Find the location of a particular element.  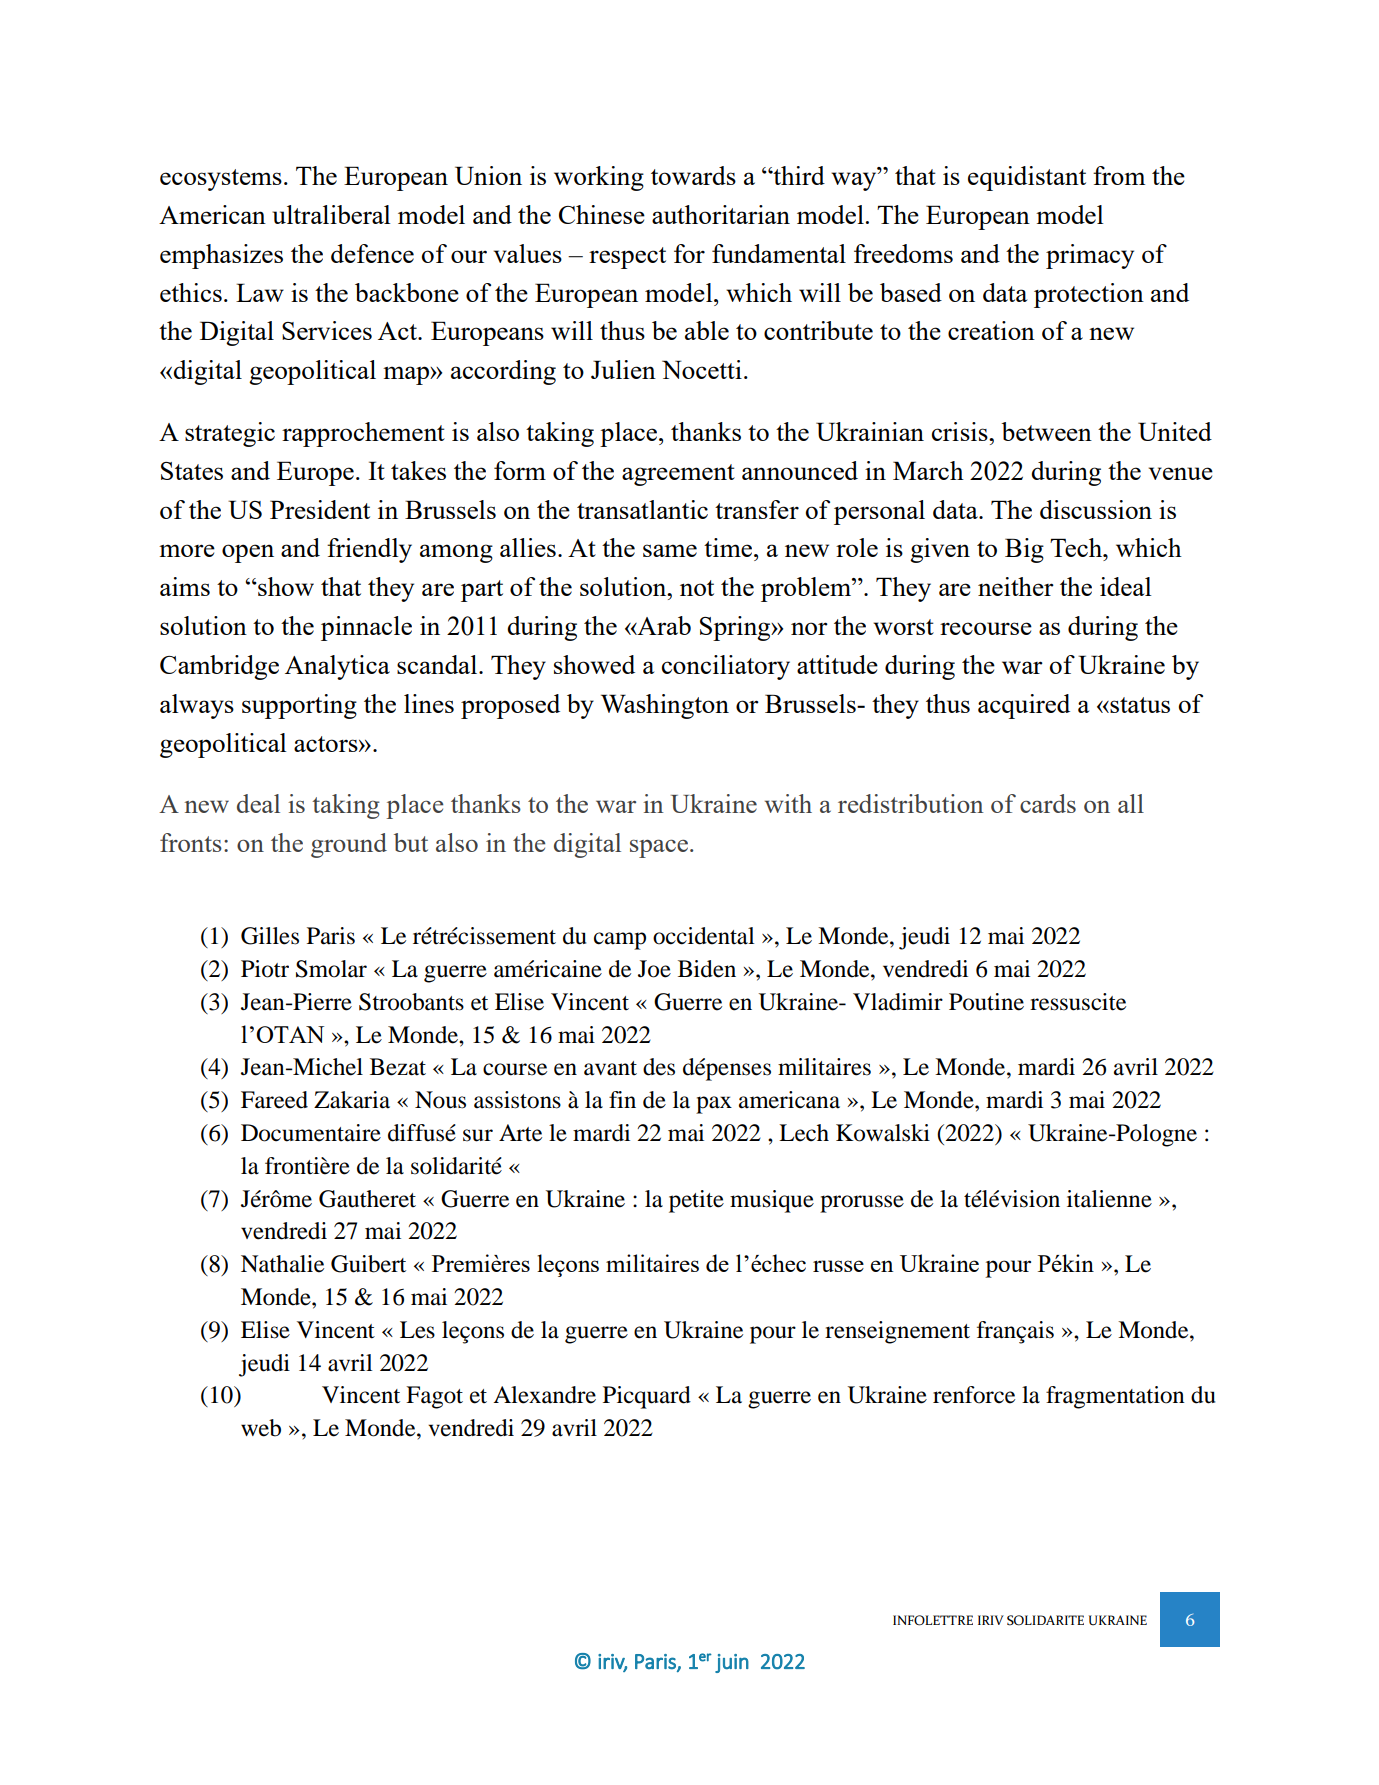

Poutine is located at coordinates (986, 1002).
